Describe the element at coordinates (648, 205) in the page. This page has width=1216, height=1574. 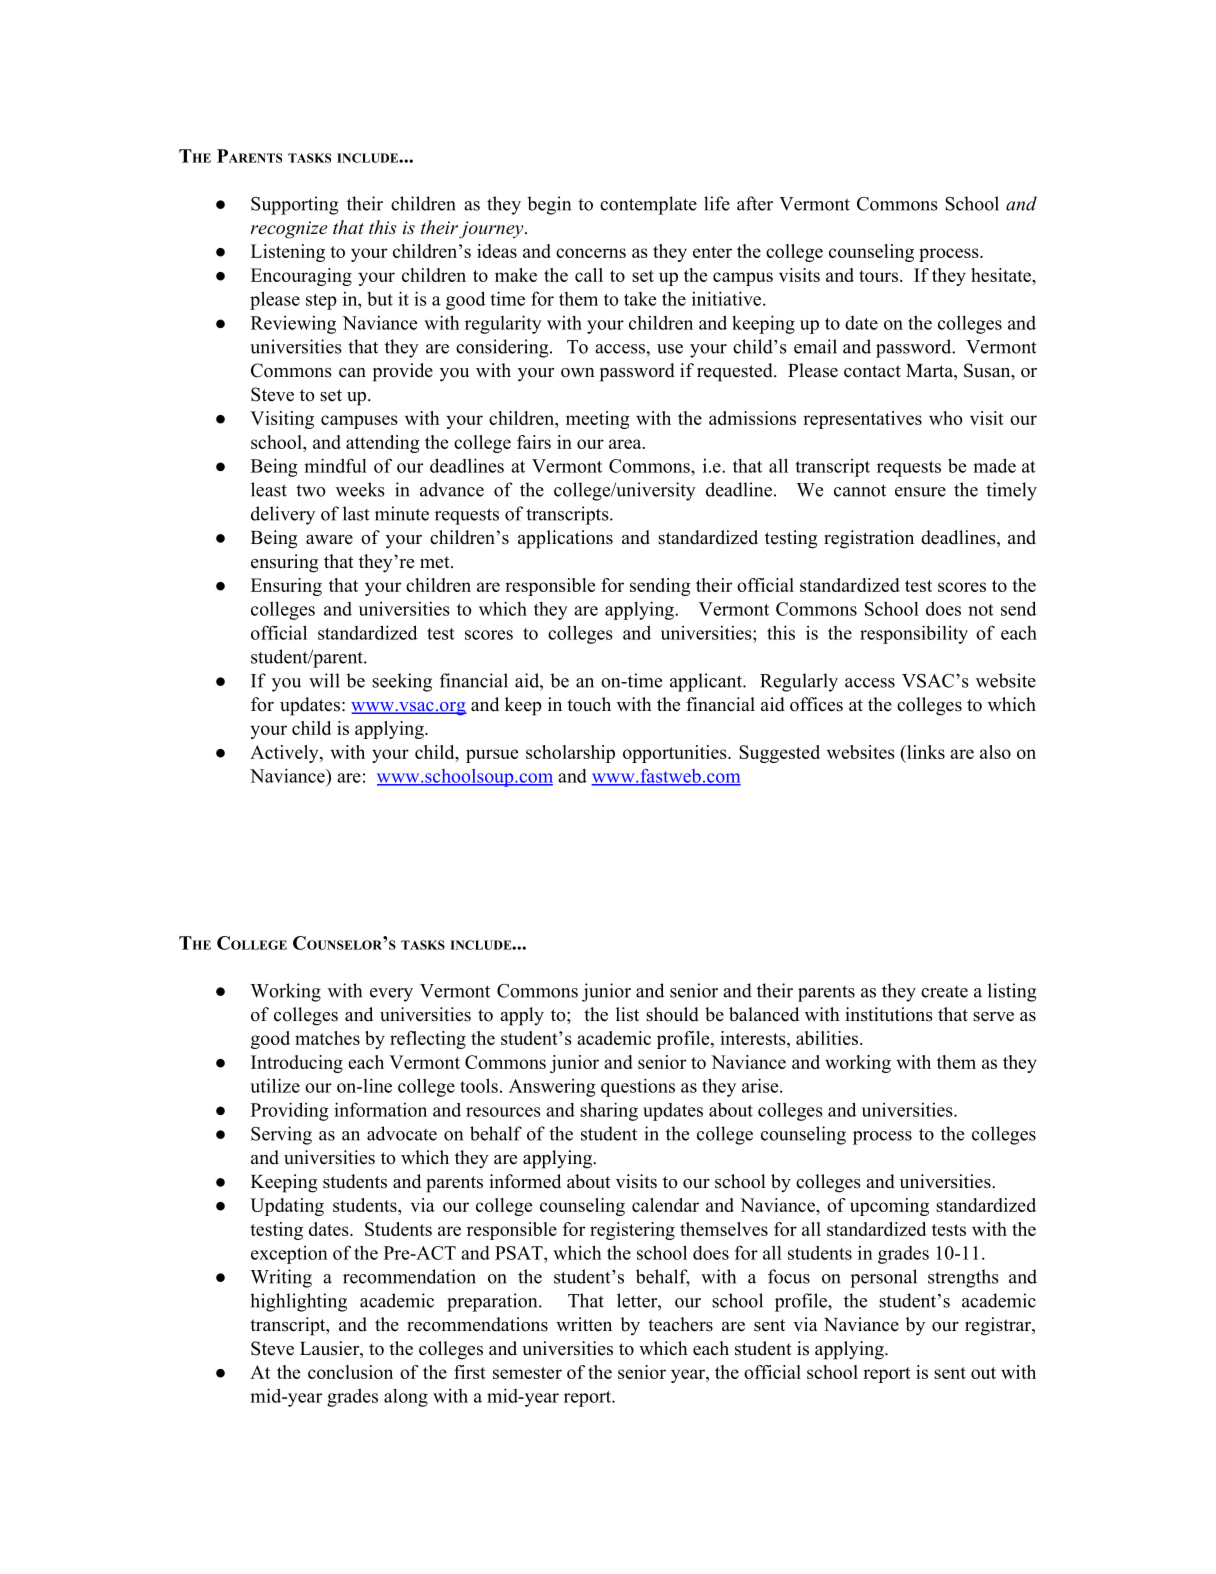
I see `contemplate` at that location.
